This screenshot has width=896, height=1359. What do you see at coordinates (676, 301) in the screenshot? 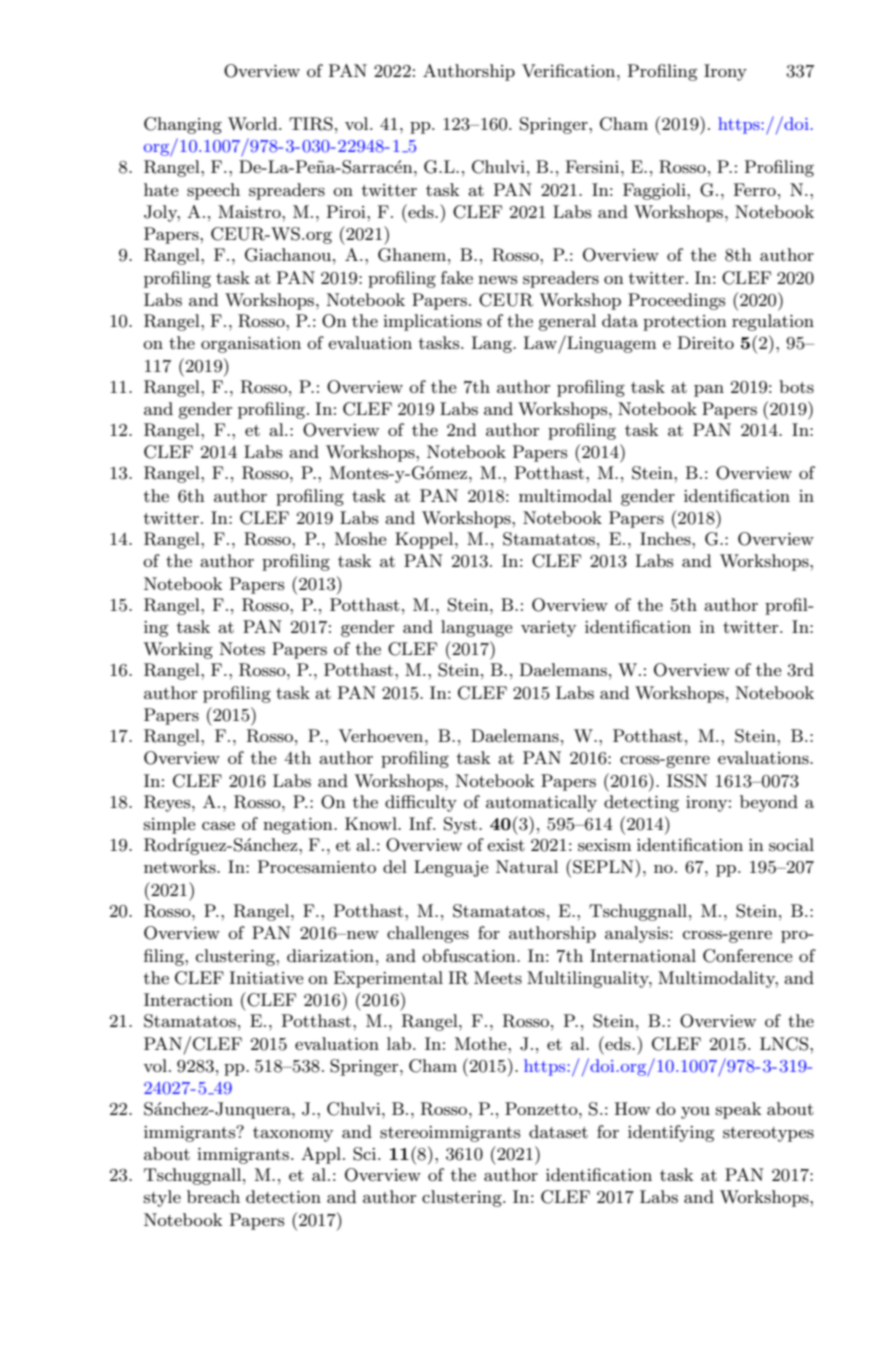
I see `Proceedings` at bounding box center [676, 301].
